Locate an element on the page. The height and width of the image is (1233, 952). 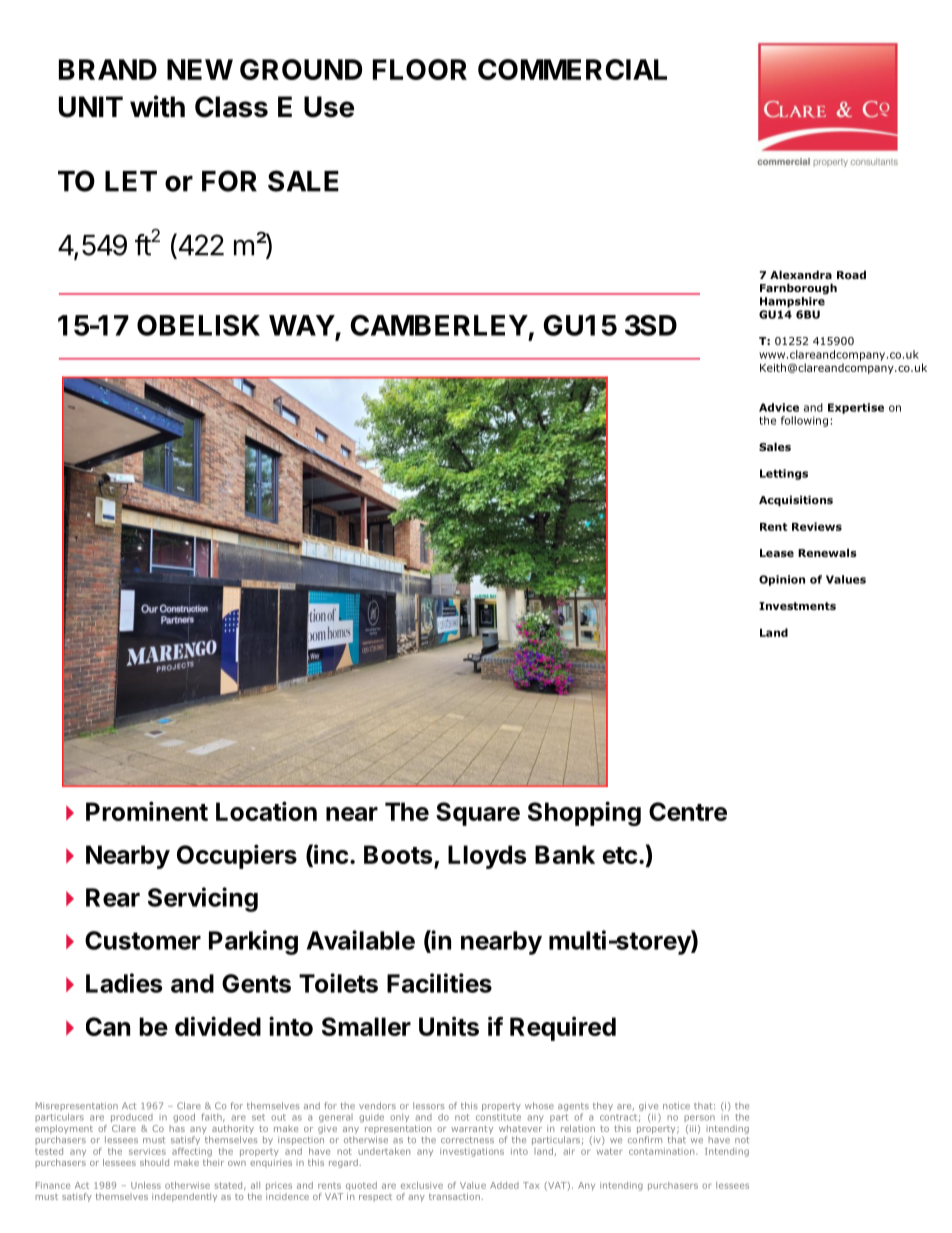
person is located at coordinates (699, 1118).
